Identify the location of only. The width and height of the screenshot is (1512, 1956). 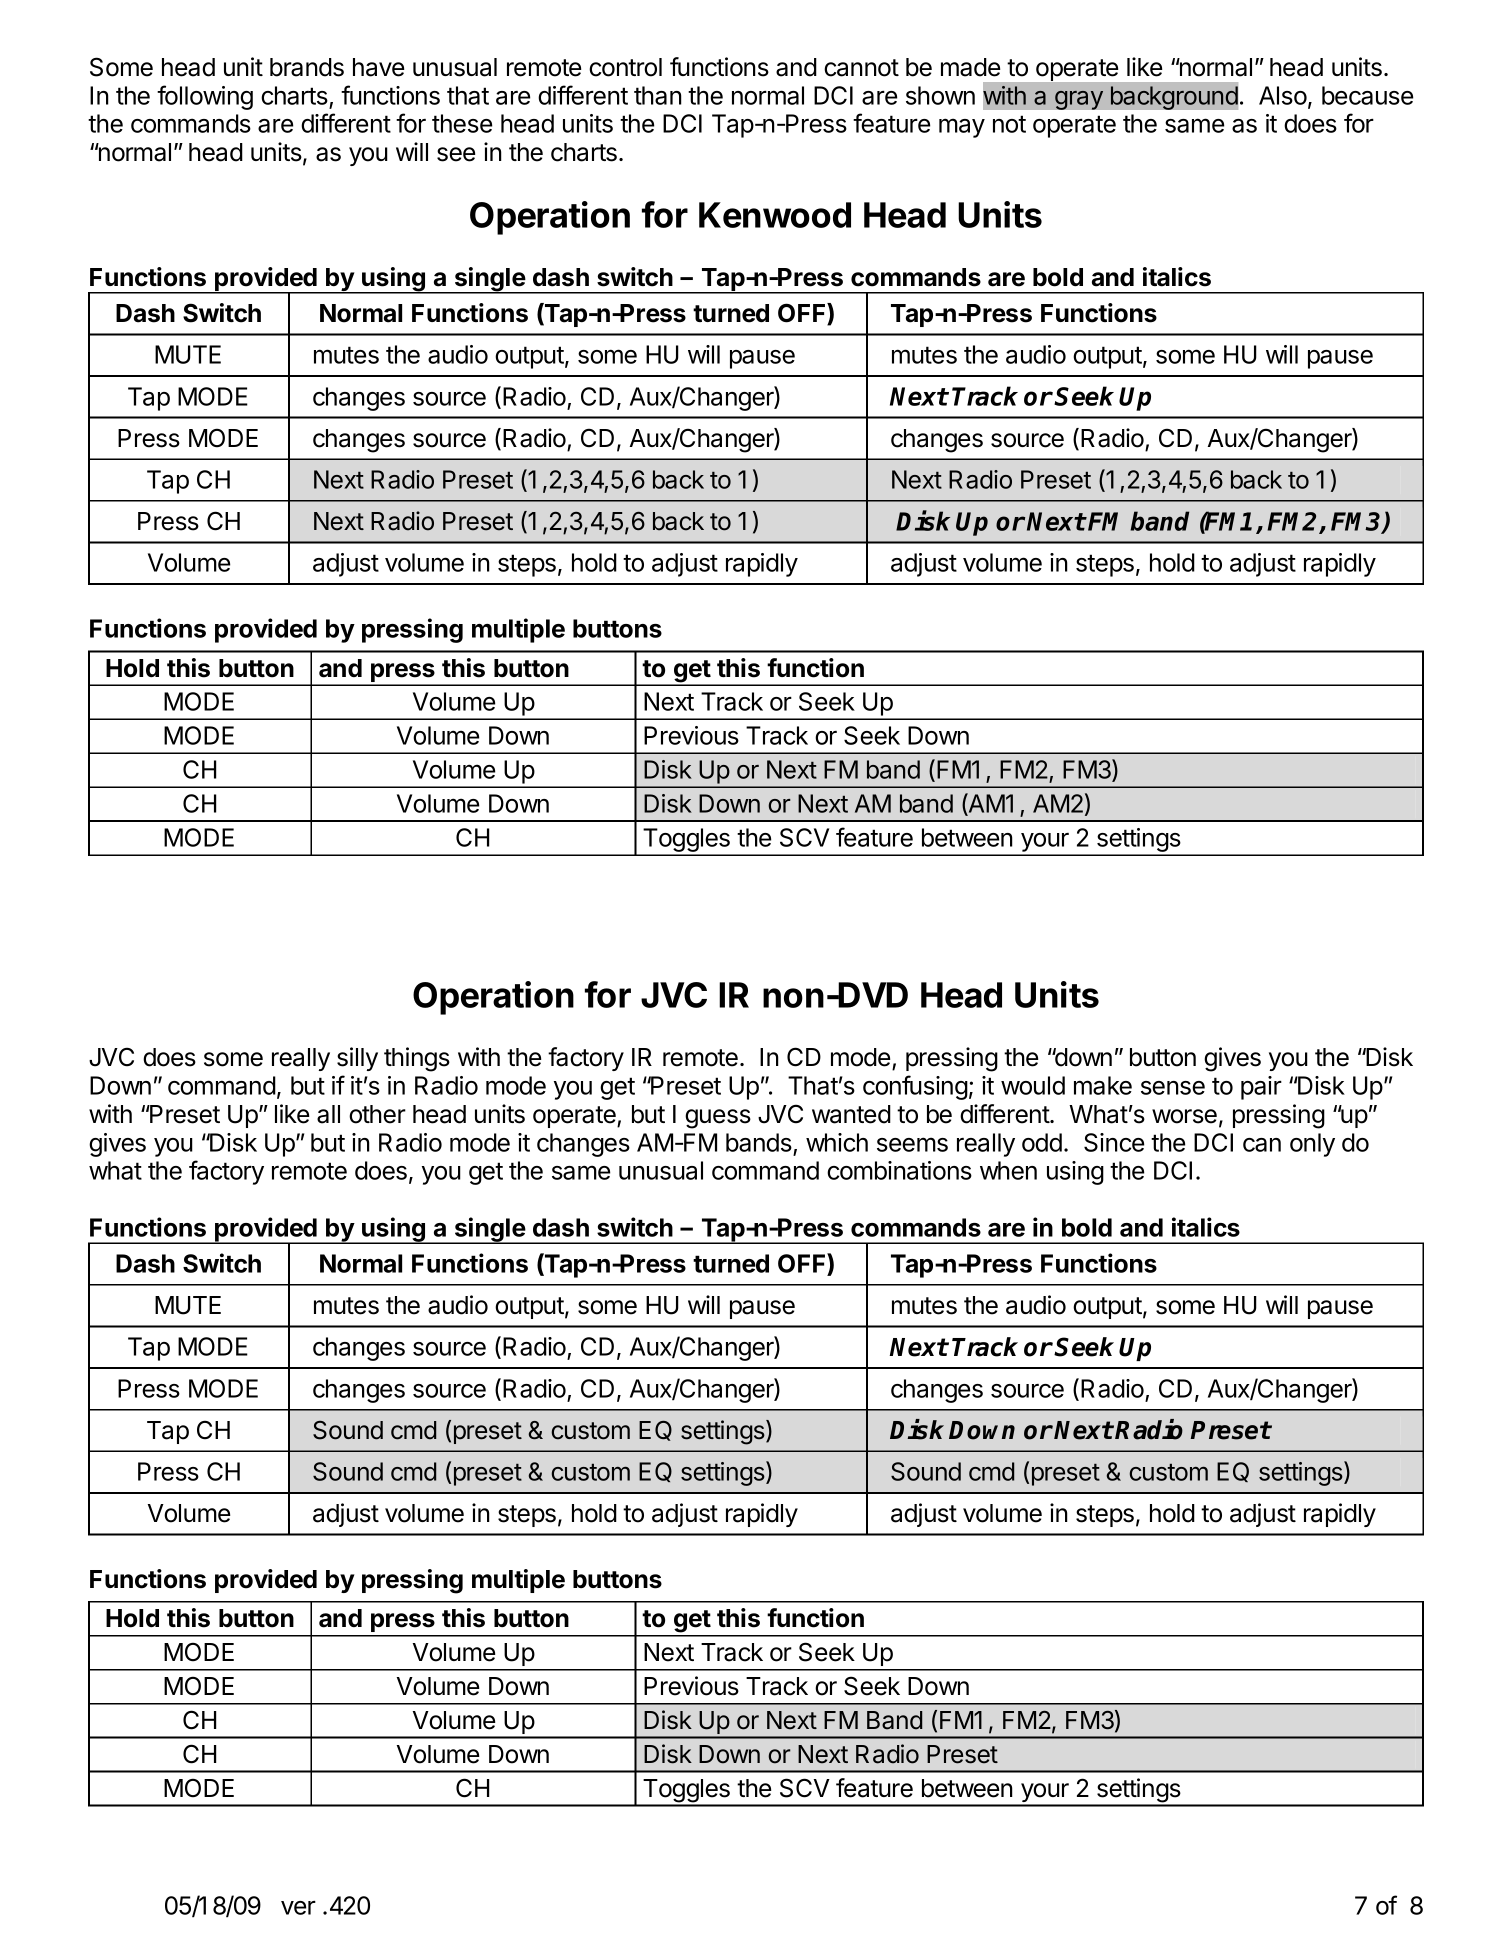
(1312, 1145).
